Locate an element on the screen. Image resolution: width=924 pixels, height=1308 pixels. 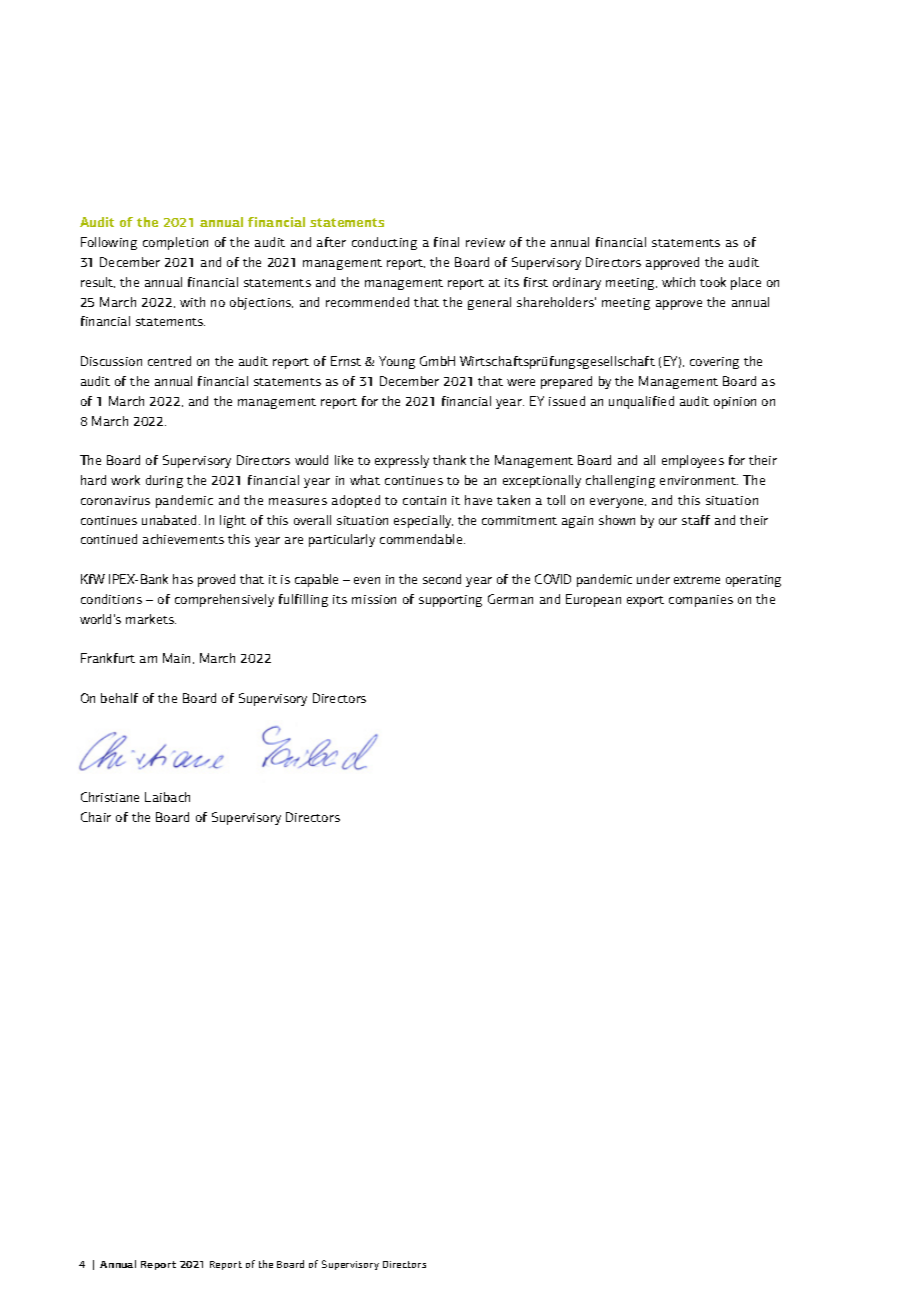
our is located at coordinates (668, 521).
